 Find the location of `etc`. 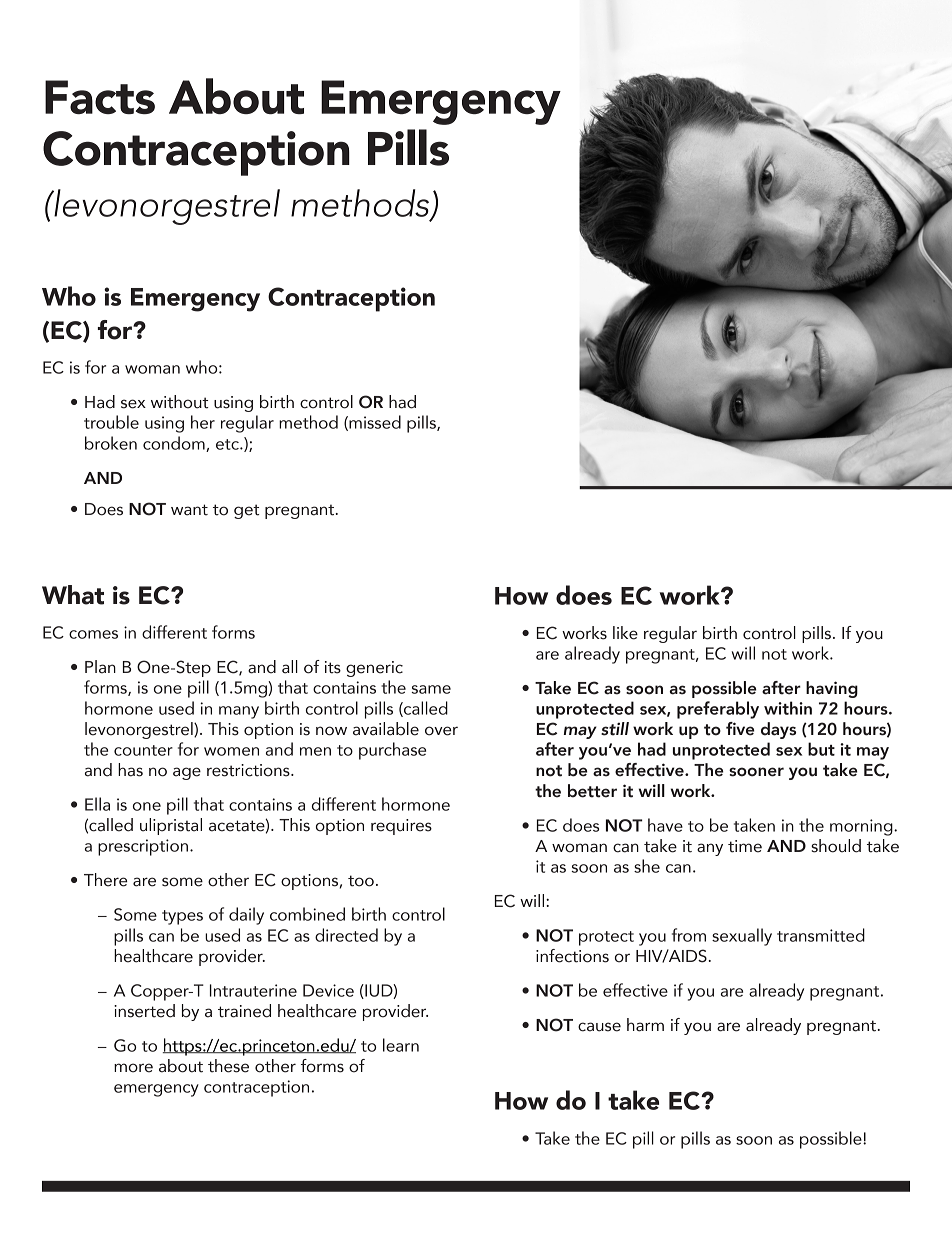

etc is located at coordinates (228, 444).
